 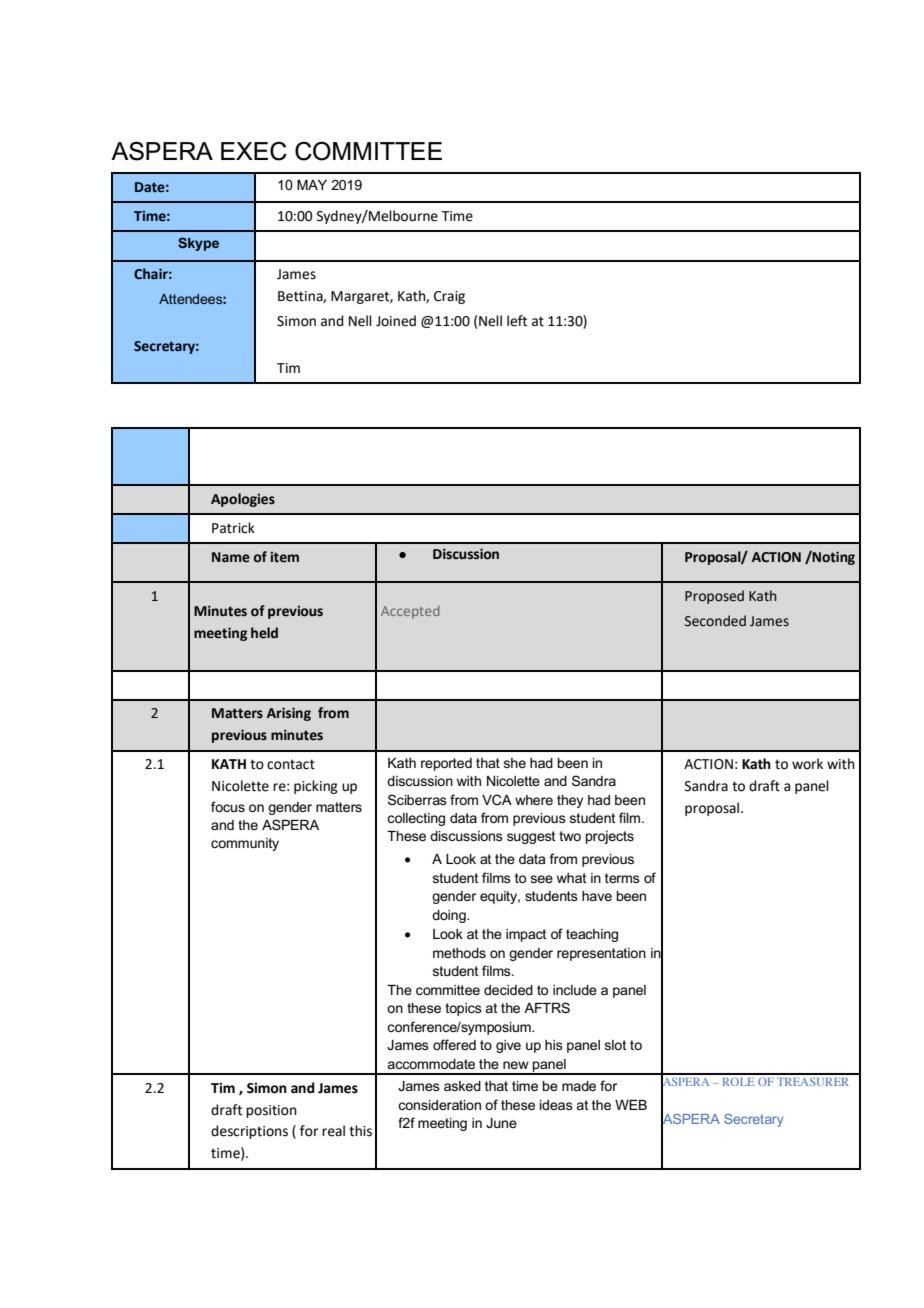 I want to click on Seconded, so click(x=715, y=621).
